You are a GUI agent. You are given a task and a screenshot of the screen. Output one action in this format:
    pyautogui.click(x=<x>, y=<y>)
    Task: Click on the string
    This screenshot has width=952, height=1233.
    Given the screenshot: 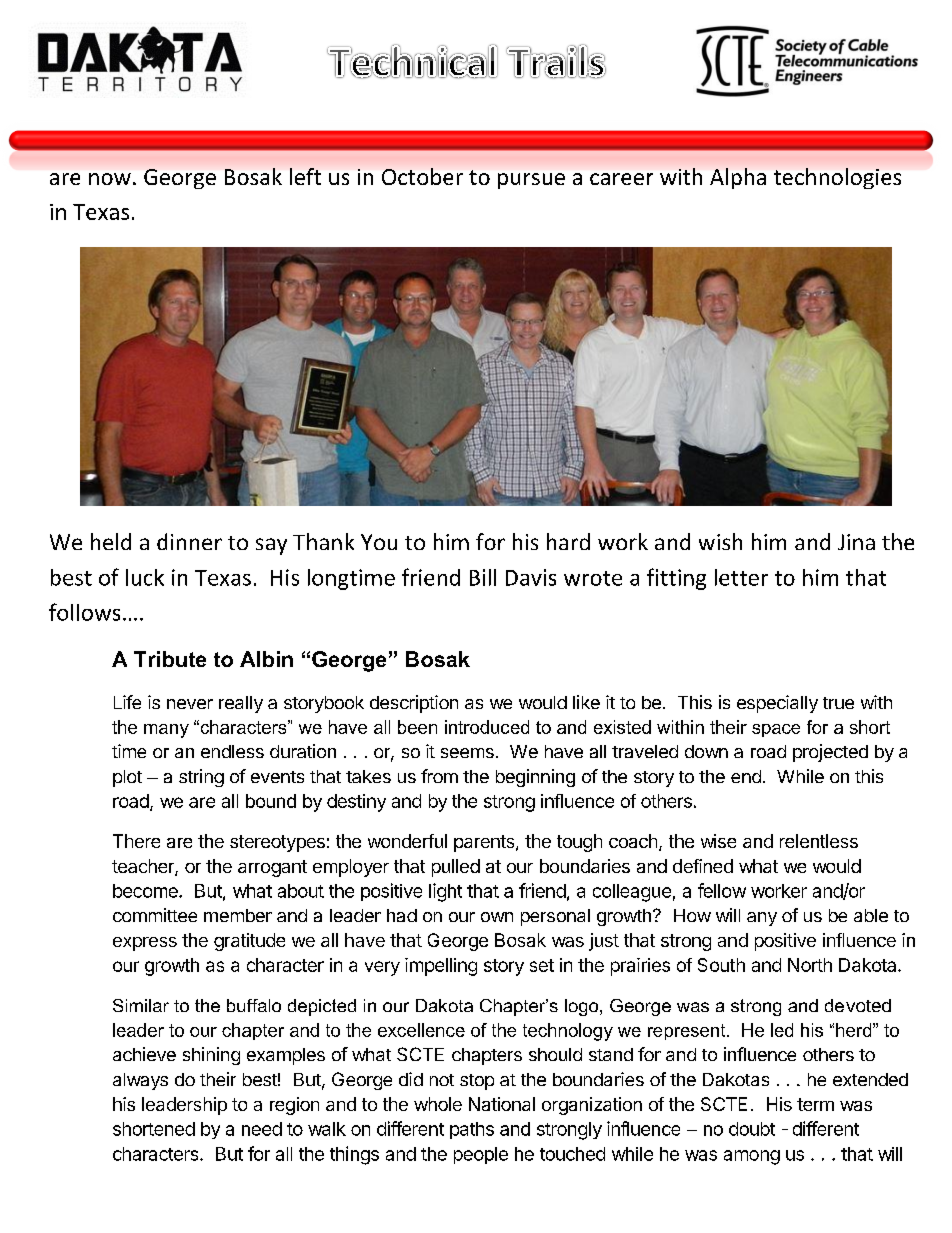 What is the action you would take?
    pyautogui.click(x=201, y=778)
